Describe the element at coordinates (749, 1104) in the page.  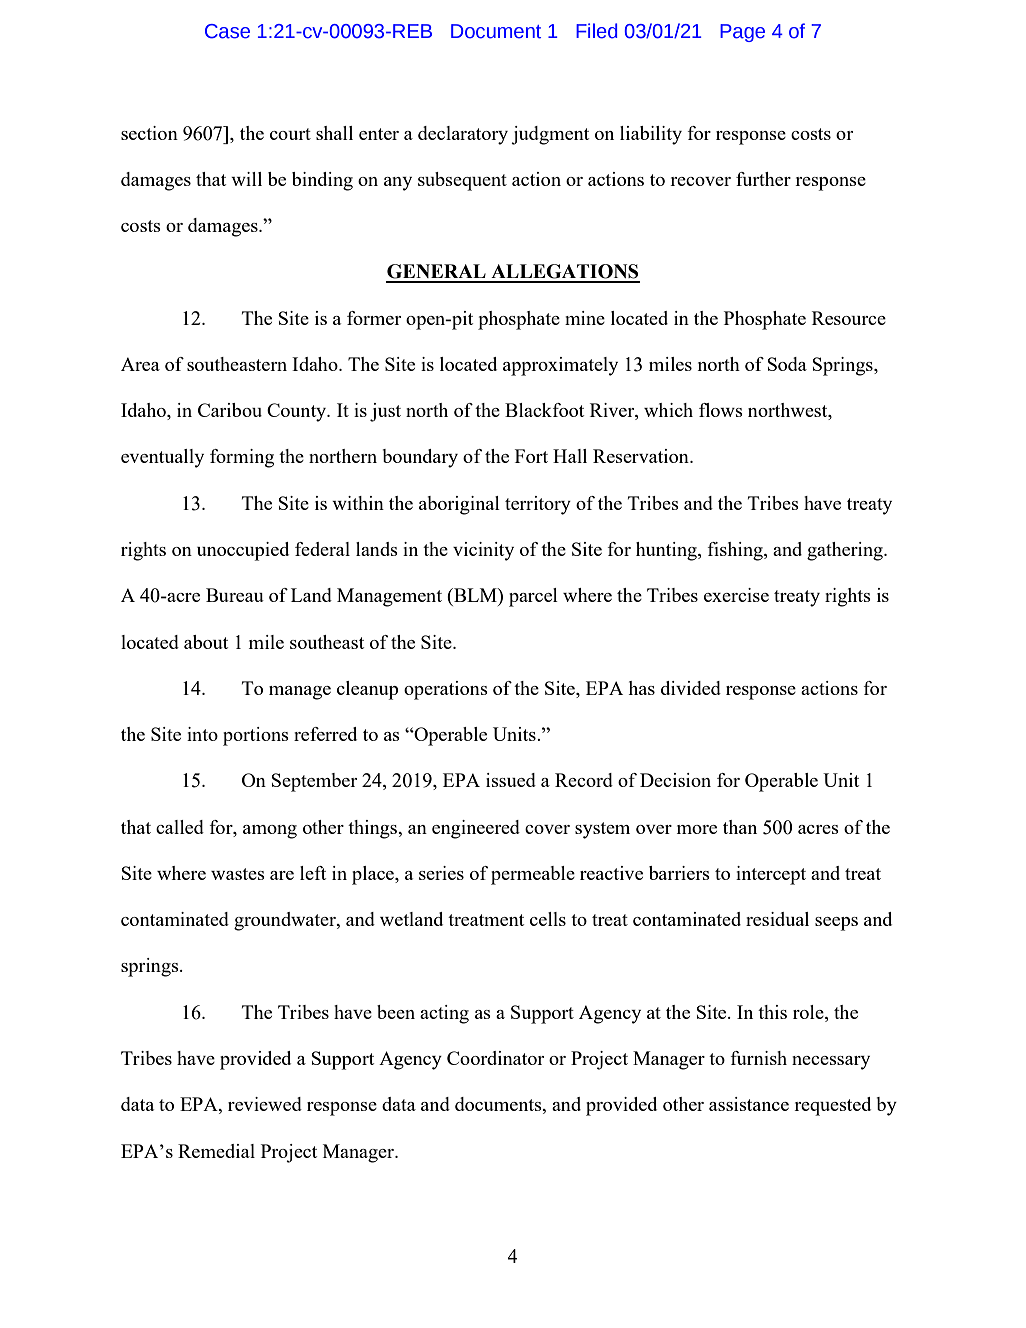
I see `assistance` at that location.
